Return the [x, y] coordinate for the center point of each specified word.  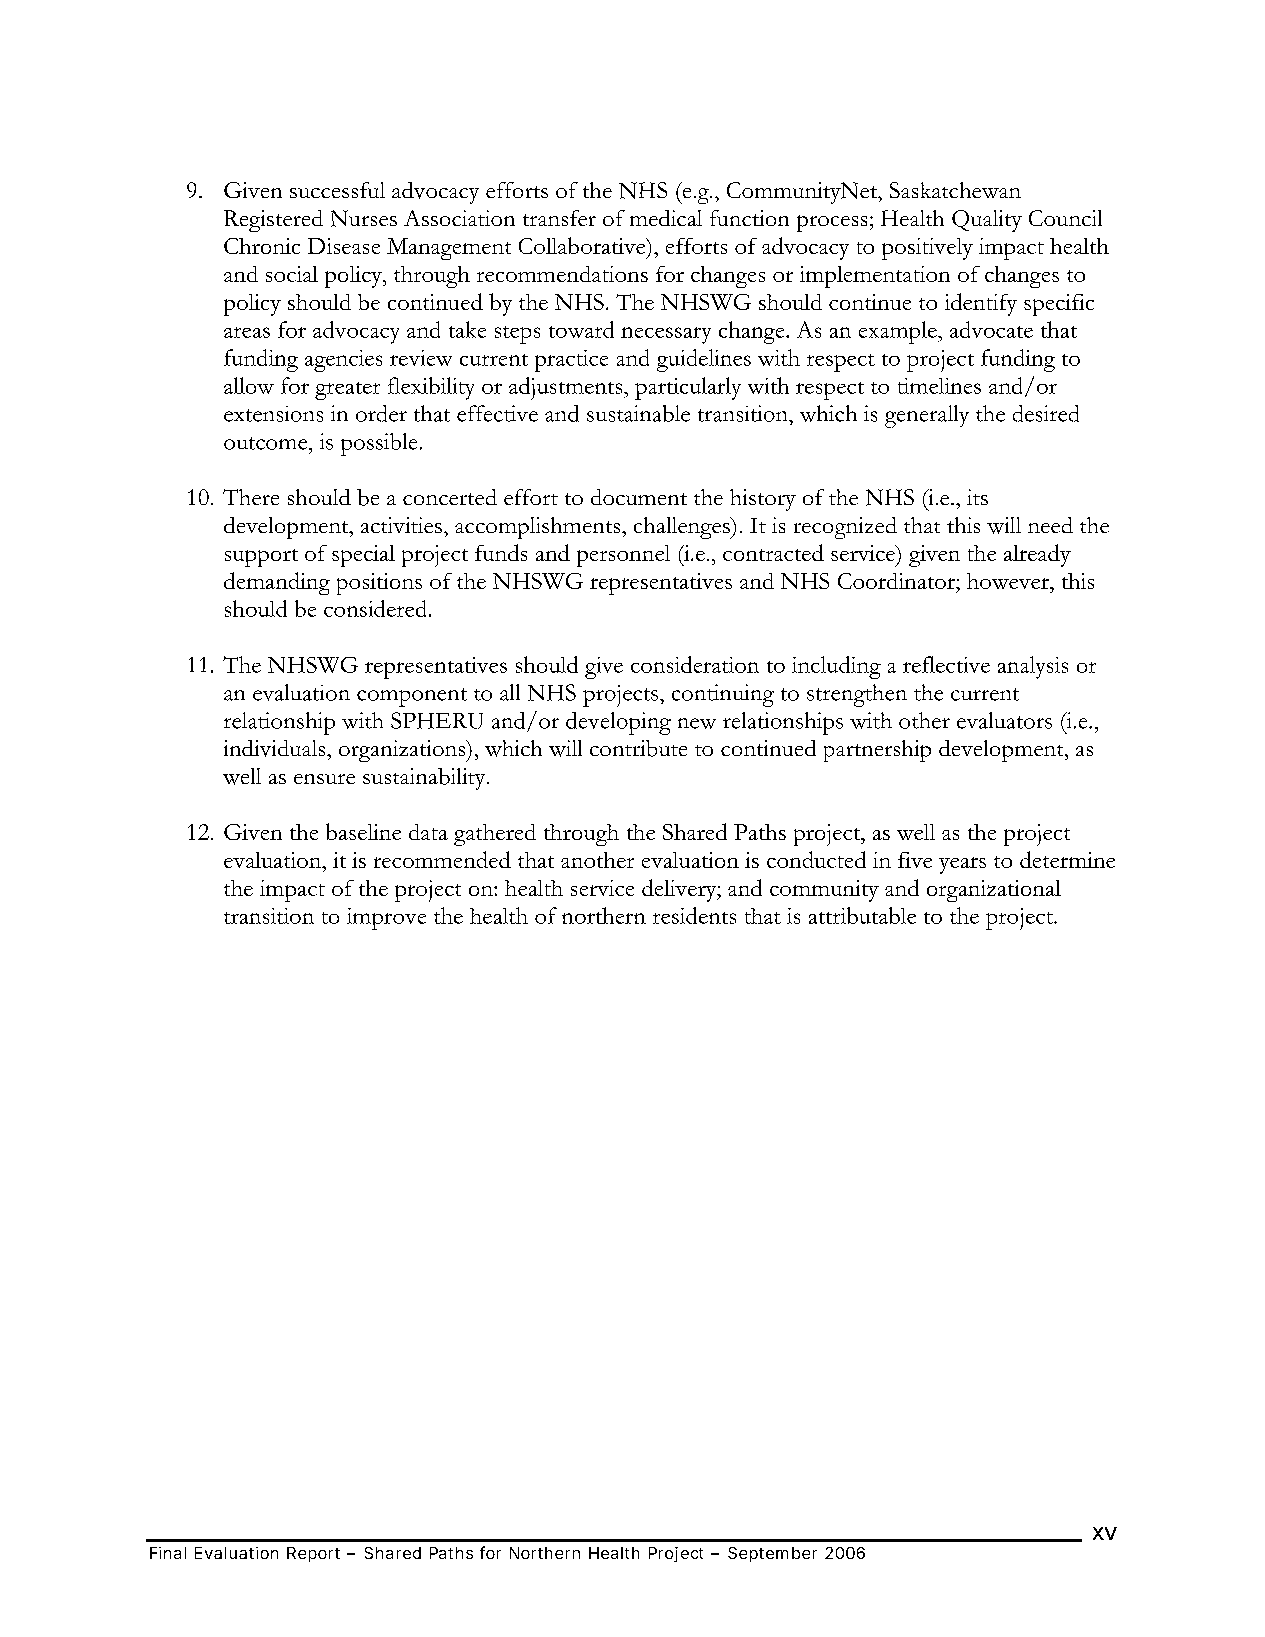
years [962, 865]
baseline [363, 831]
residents [694, 915]
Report [313, 1554]
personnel [623, 556]
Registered [273, 221]
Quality [987, 221]
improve [386, 919]
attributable [862, 915]
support [261, 558]
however [1009, 581]
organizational [994, 891]
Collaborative [583, 245]
